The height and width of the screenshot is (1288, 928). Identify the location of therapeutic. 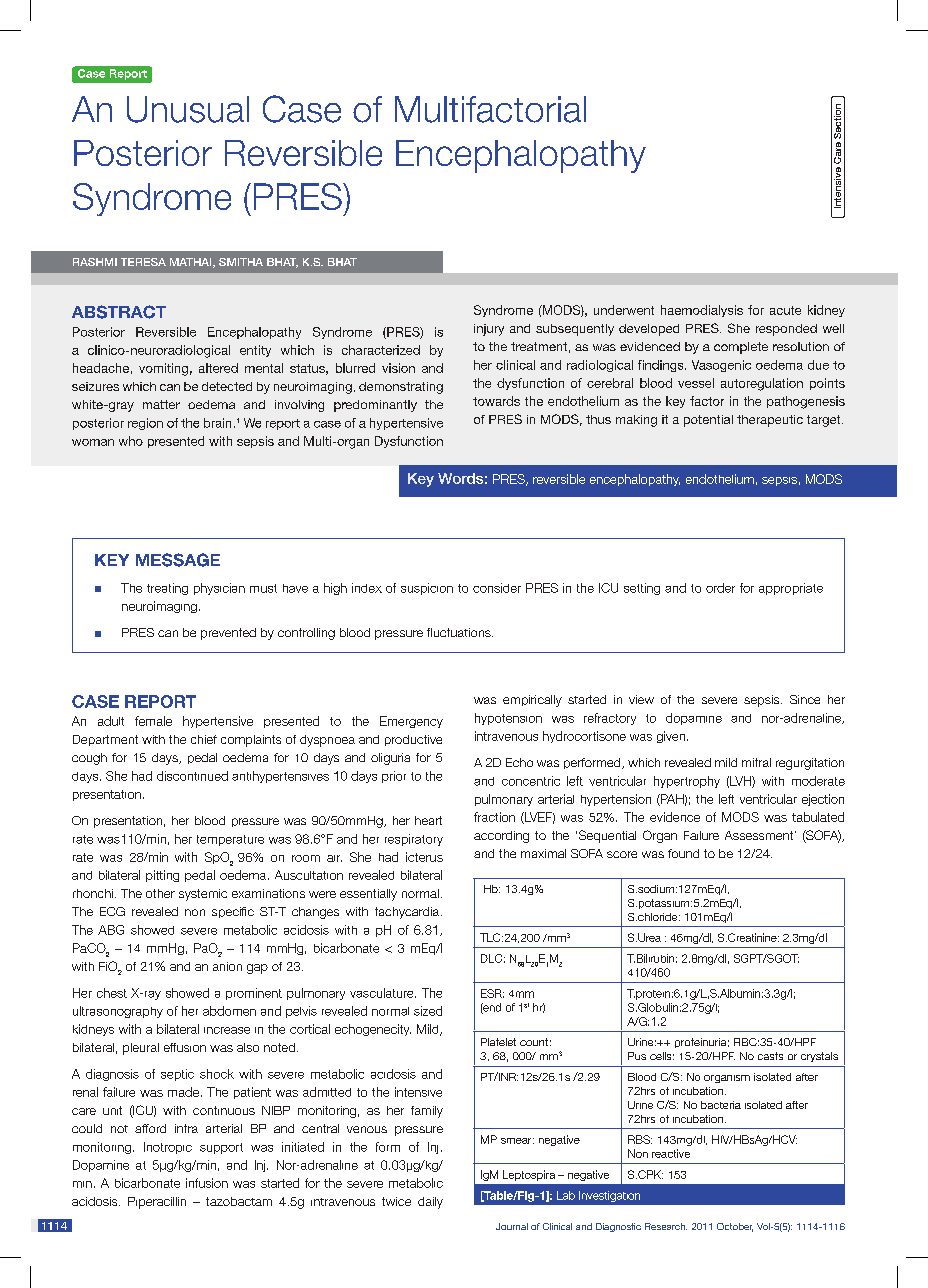
(770, 421).
